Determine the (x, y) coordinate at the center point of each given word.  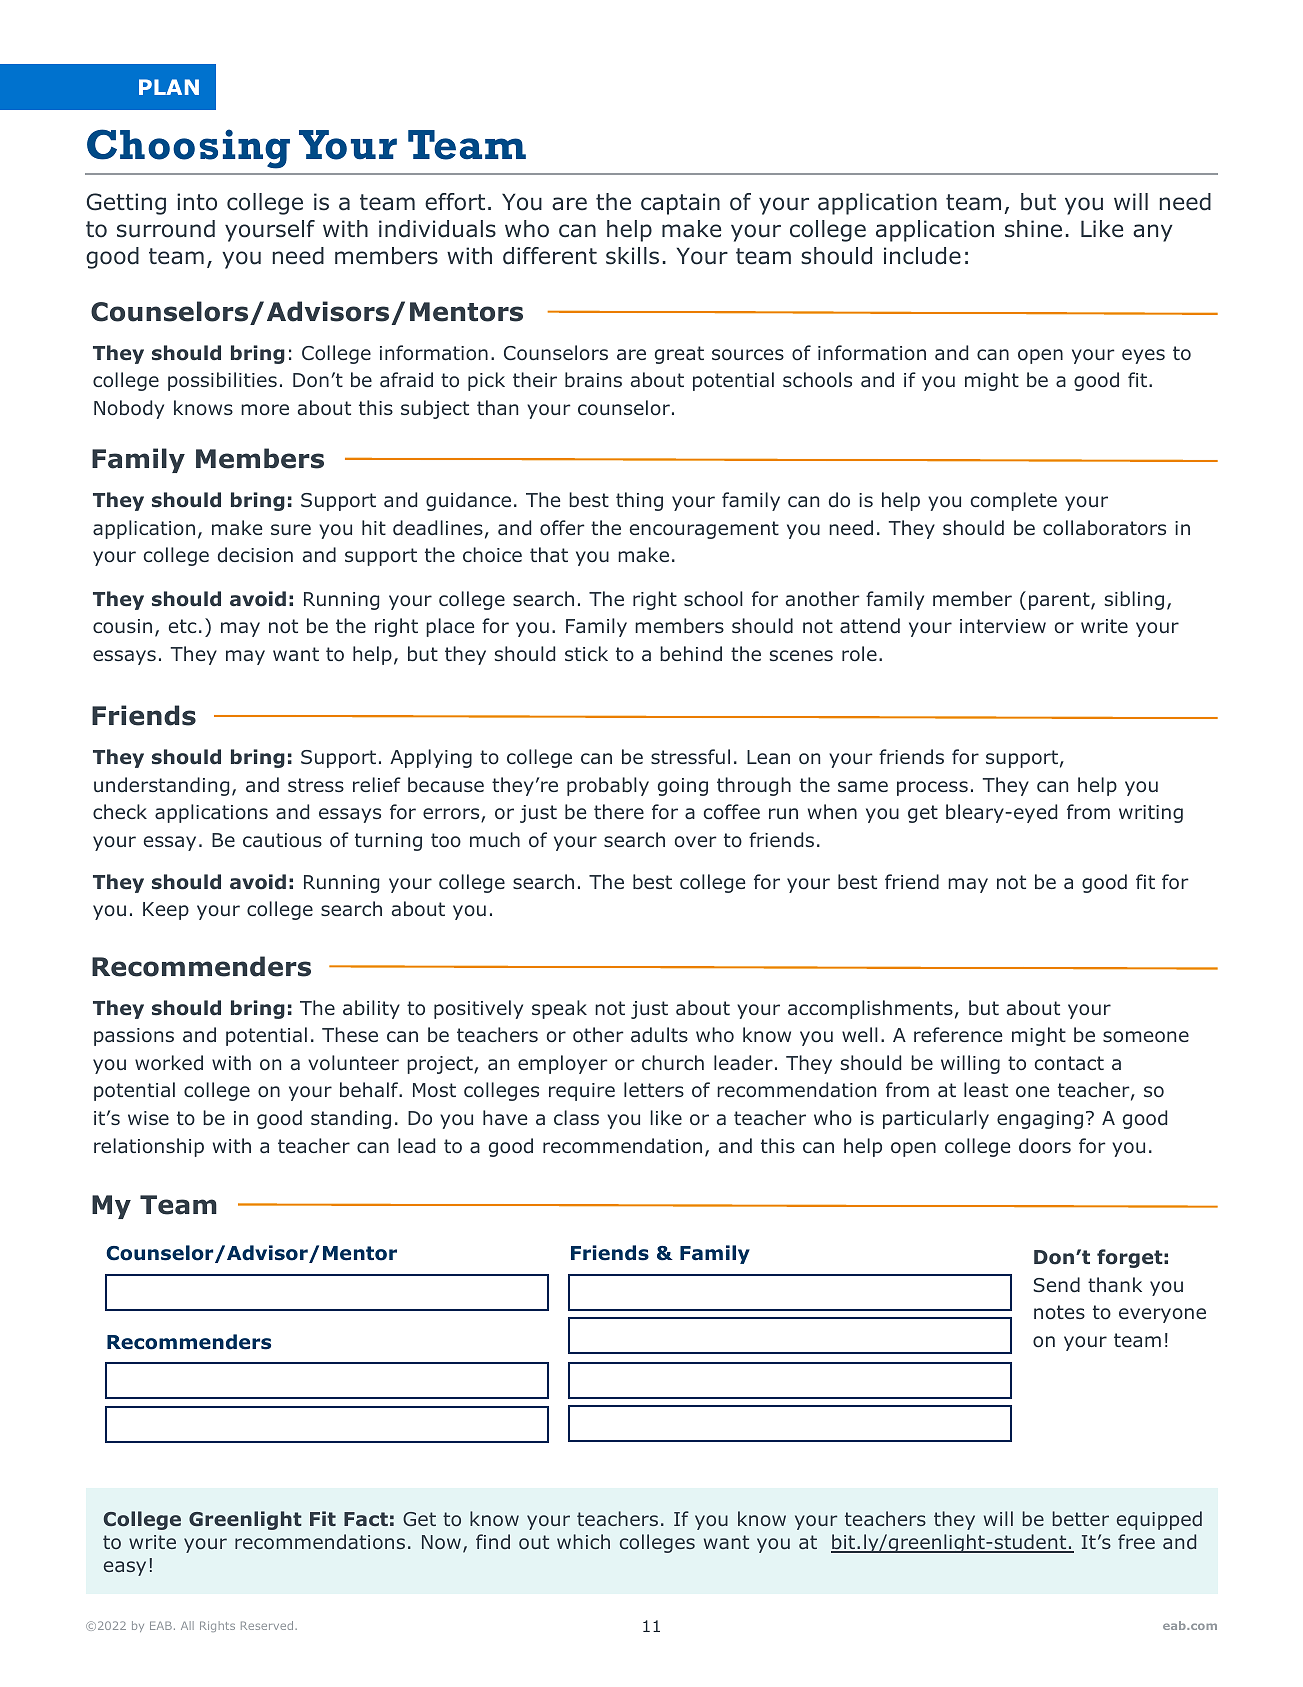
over (696, 842)
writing (1151, 814)
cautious (282, 840)
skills (632, 256)
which (583, 1541)
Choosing (188, 149)
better (1081, 1518)
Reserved (268, 1625)
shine (1033, 229)
